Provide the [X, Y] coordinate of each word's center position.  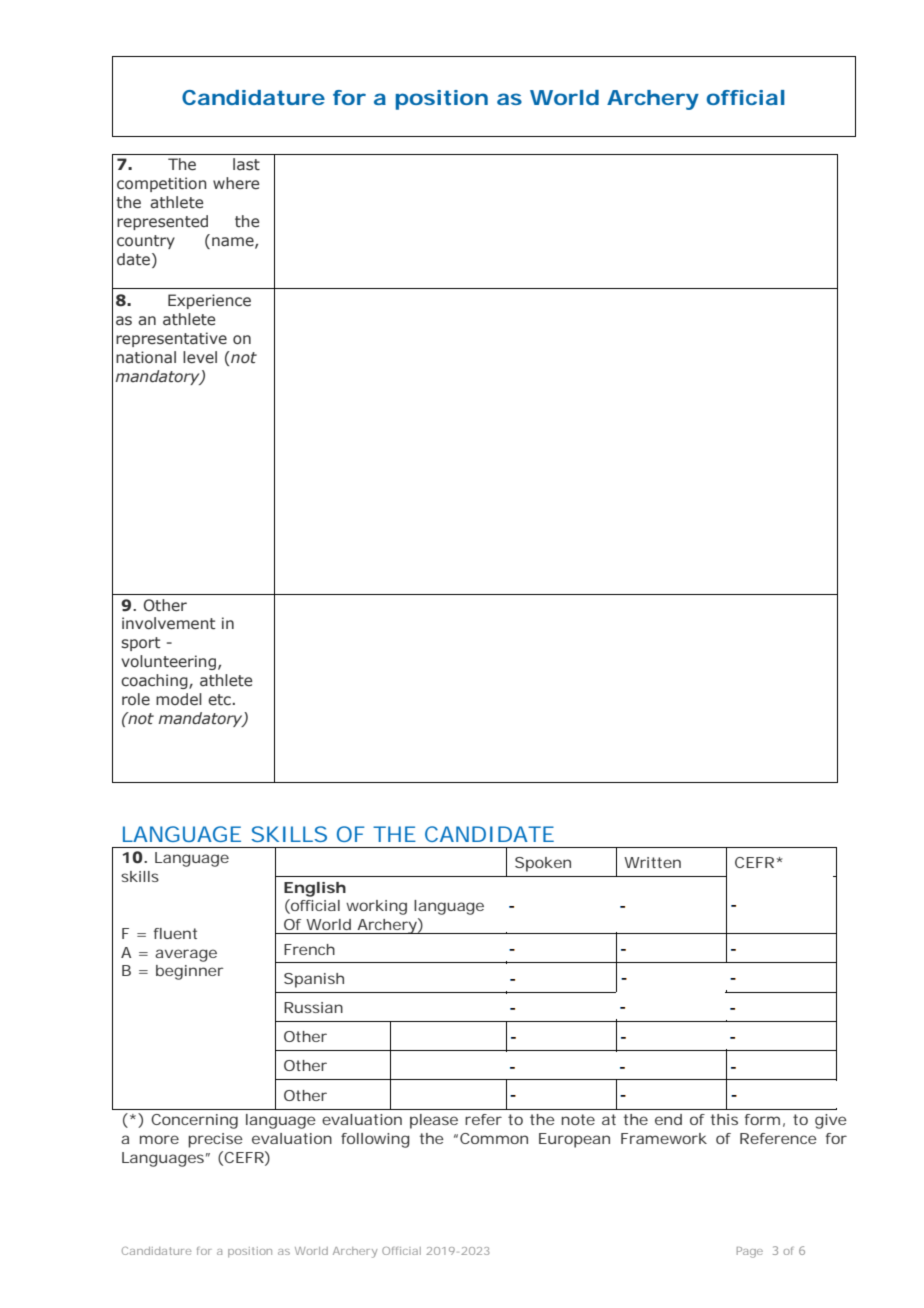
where [236, 183]
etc [219, 699]
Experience [209, 301]
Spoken [543, 864]
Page [750, 1252]
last [246, 164]
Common [494, 1138]
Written [652, 862]
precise [215, 1140]
